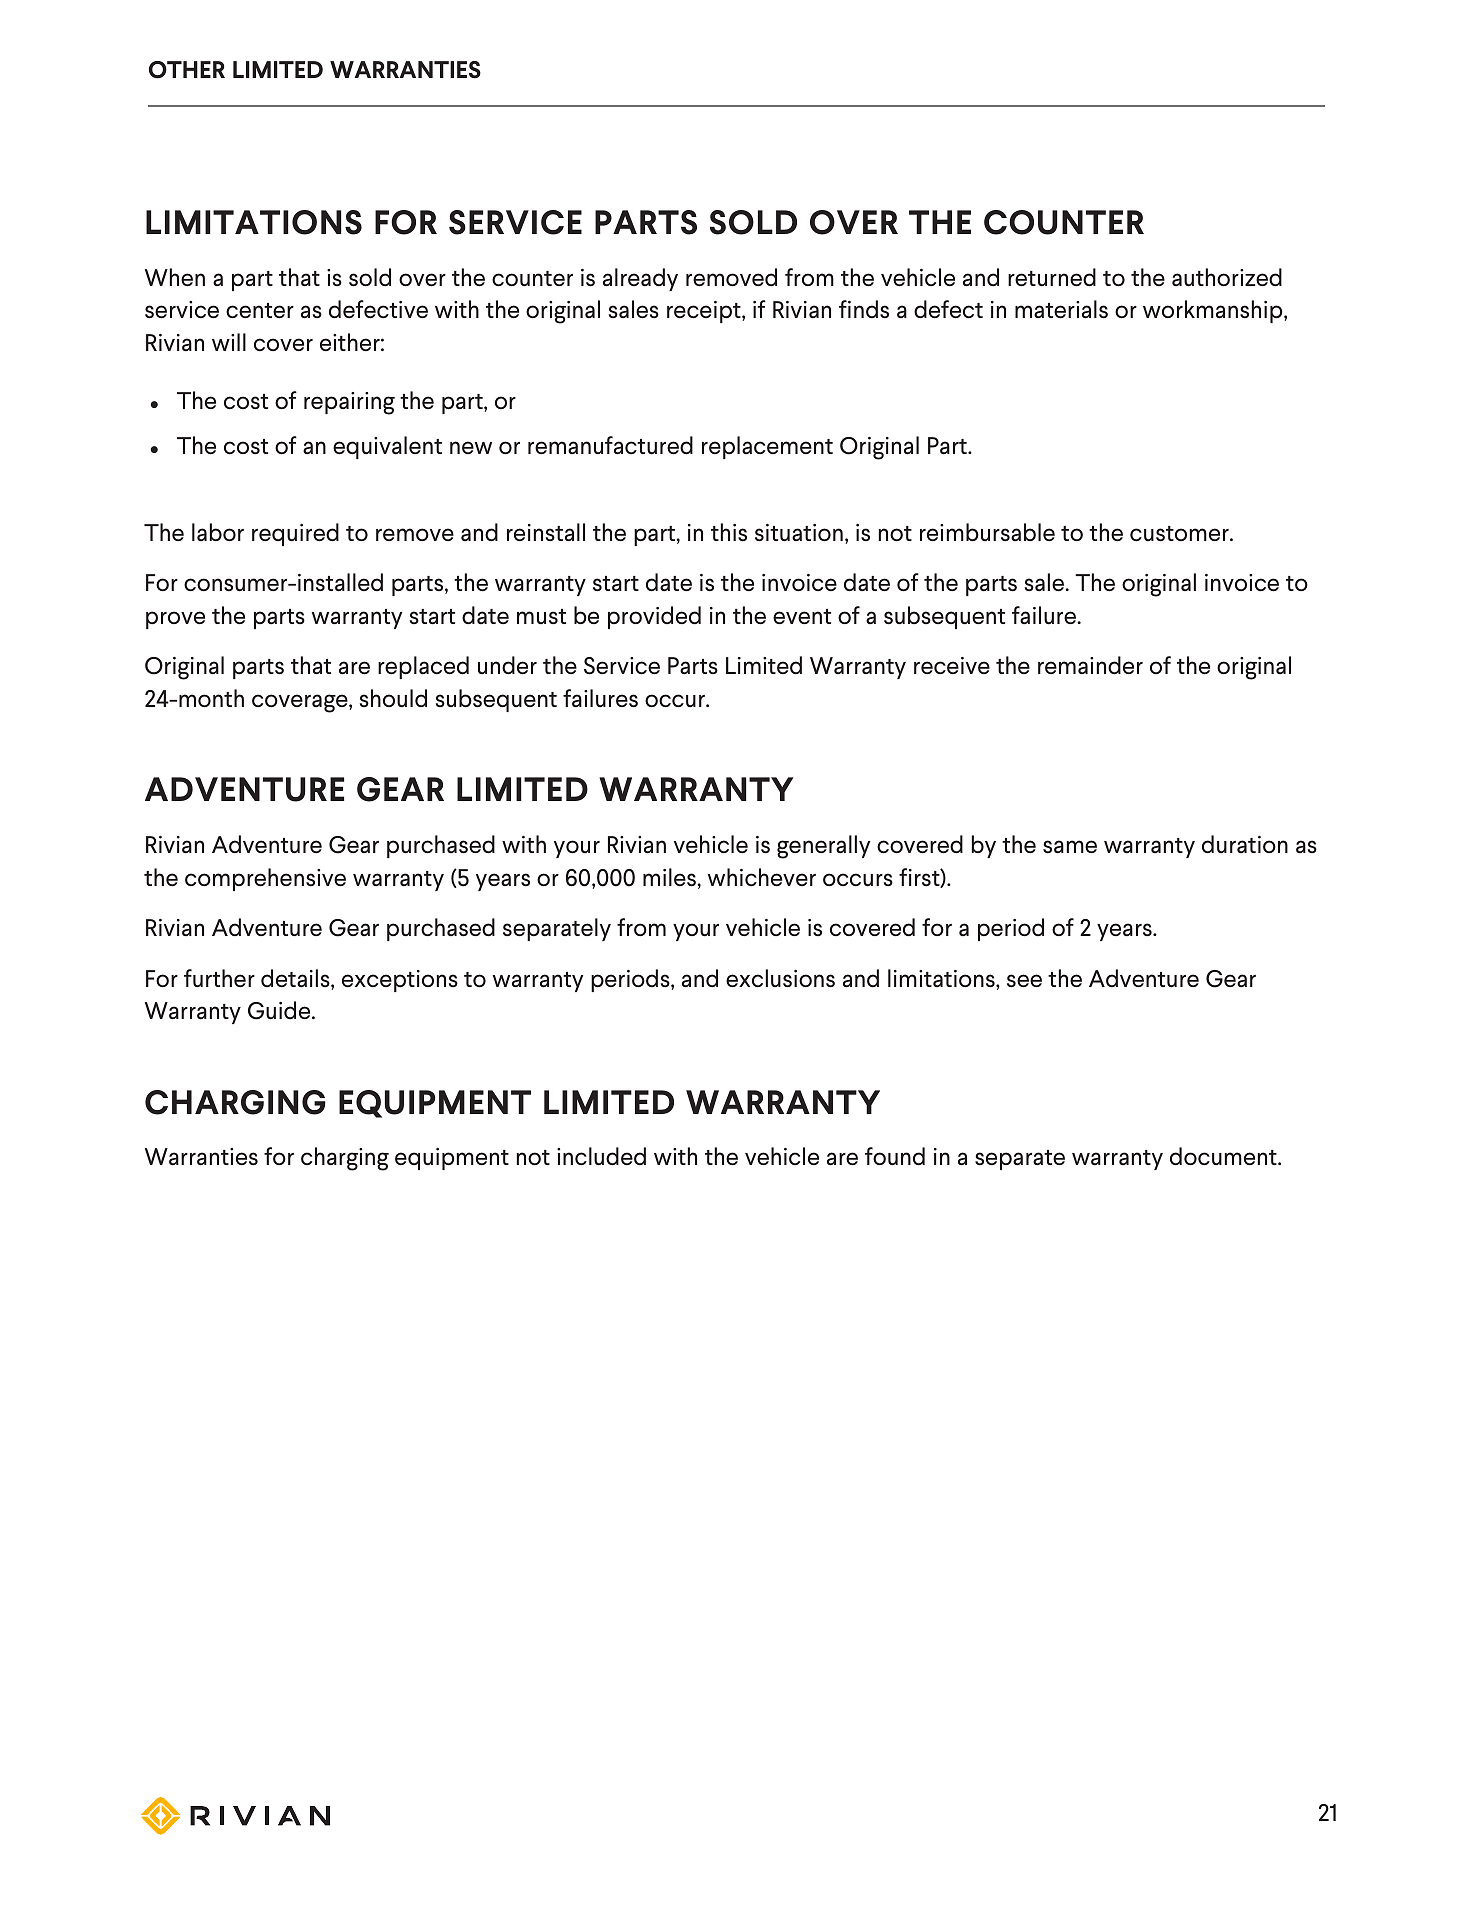 The width and height of the screenshot is (1473, 1907). I want to click on Guide, so click(280, 1010).
